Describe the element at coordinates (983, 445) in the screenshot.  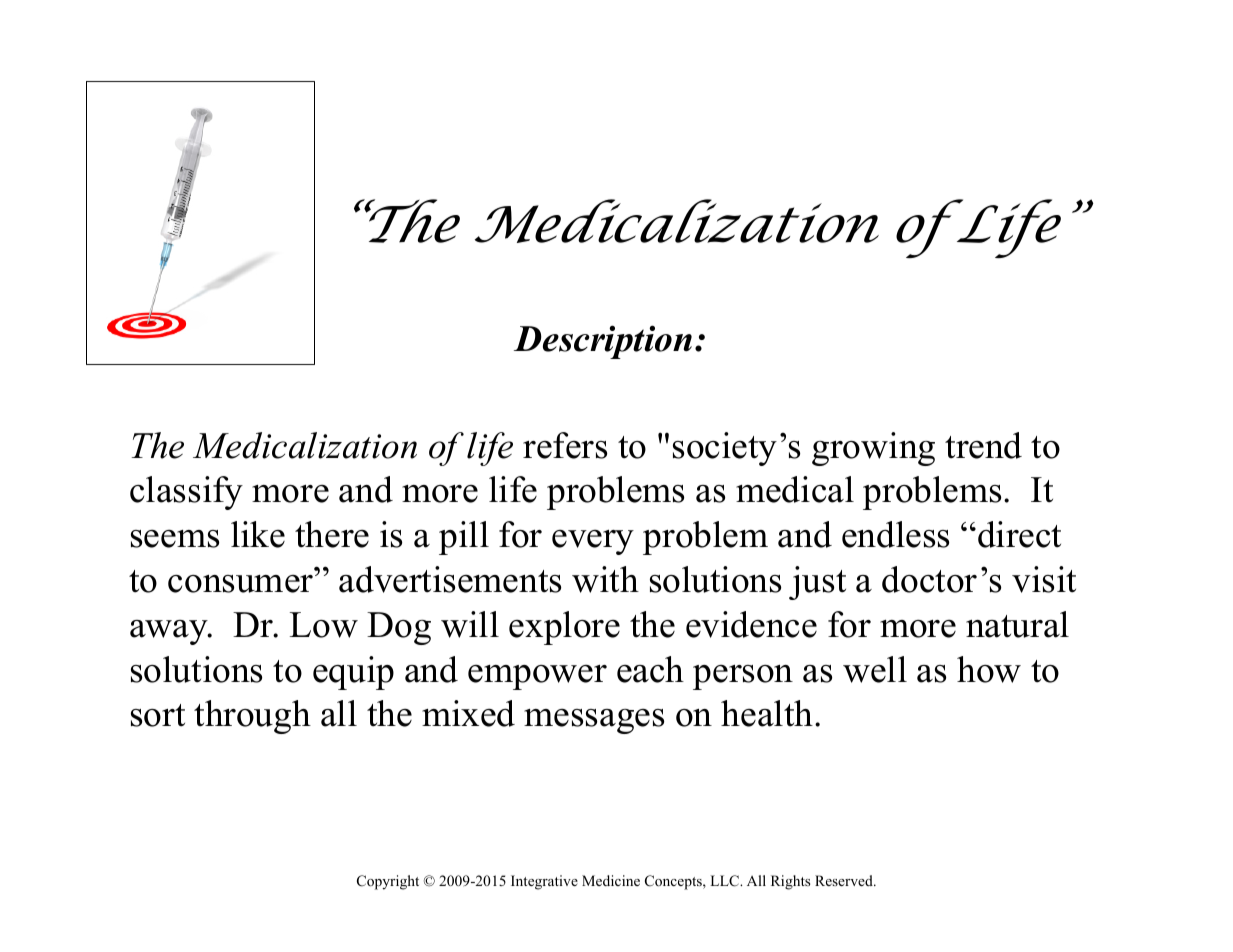
I see `trend` at that location.
